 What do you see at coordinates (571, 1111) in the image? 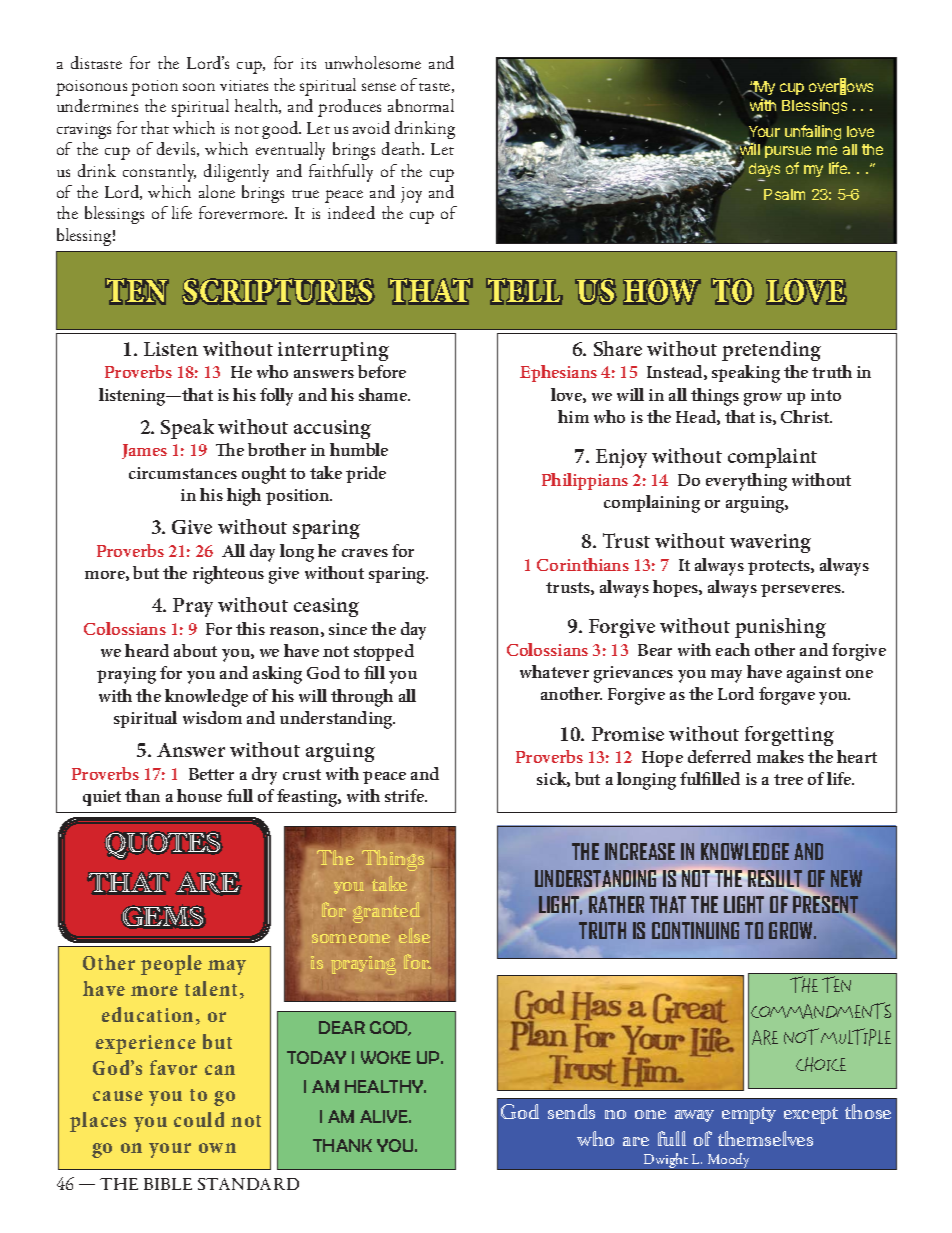
I see `sends` at bounding box center [571, 1111].
